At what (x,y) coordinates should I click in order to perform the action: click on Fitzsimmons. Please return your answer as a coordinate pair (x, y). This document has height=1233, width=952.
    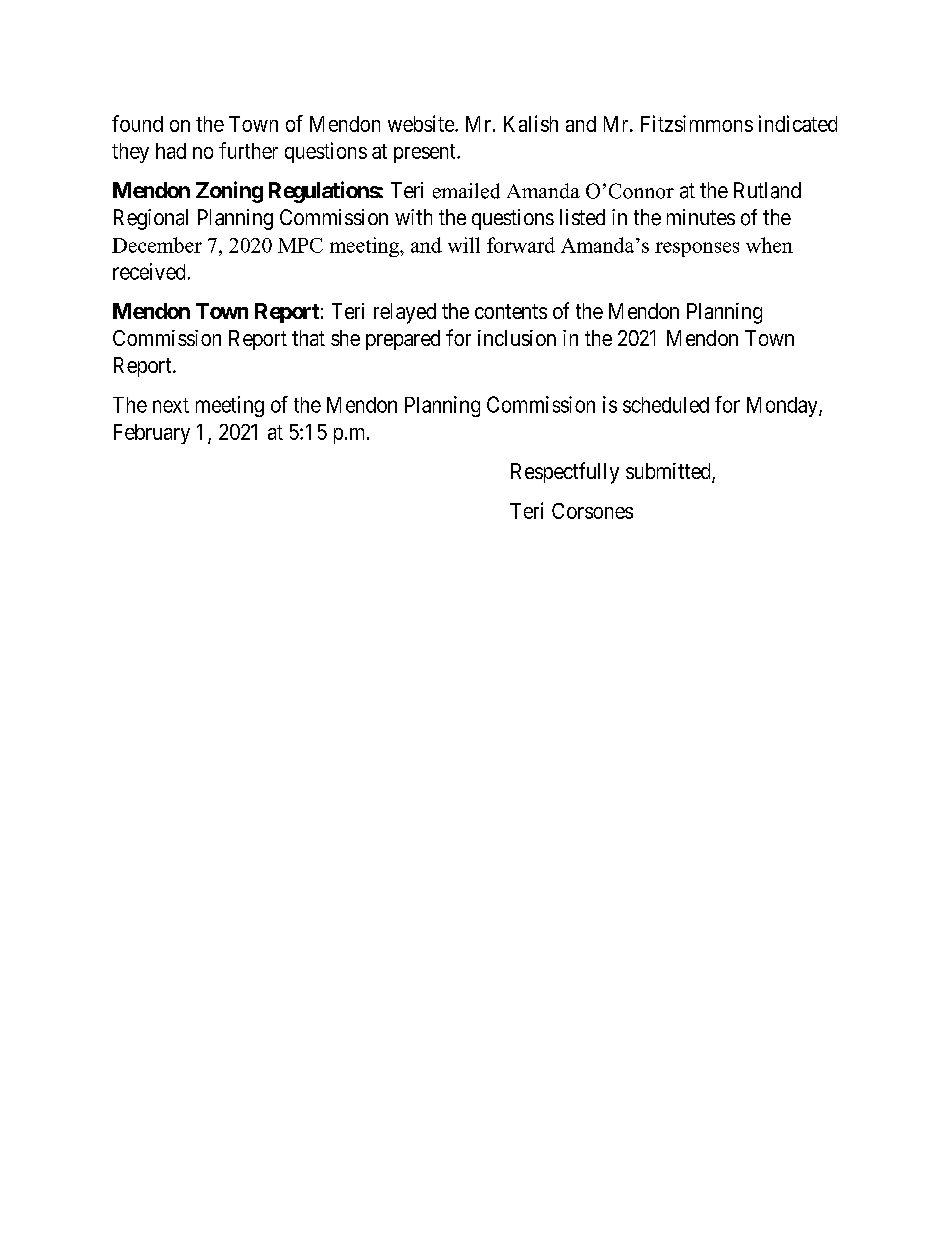
    Looking at the image, I should click on (697, 123).
